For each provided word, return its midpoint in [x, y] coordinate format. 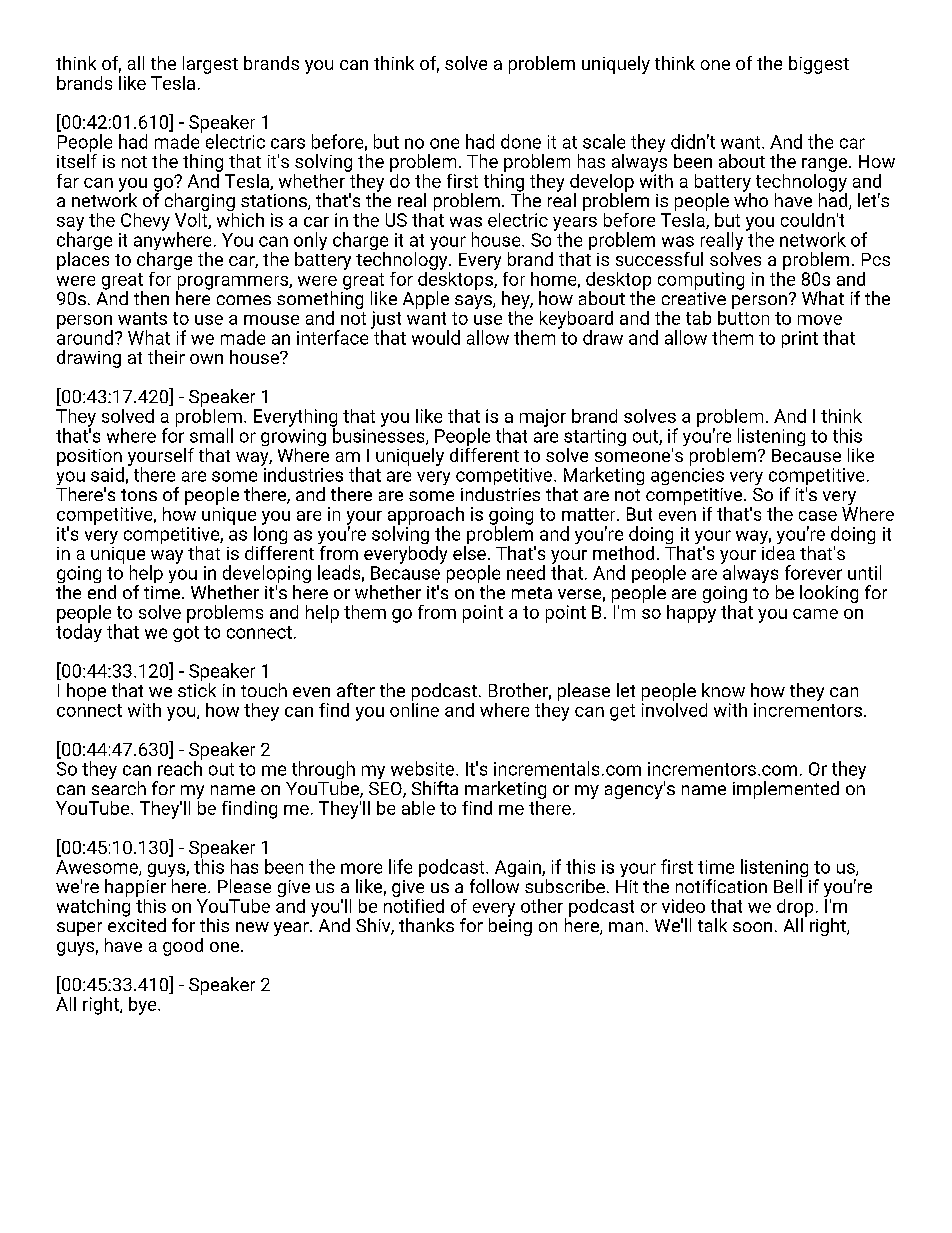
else [469, 553]
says [474, 302]
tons [139, 495]
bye [144, 1006]
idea [778, 553]
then [151, 298]
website [424, 768]
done [521, 141]
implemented [786, 790]
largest [210, 65]
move [820, 320]
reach [180, 767]
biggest [819, 65]
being [510, 926]
